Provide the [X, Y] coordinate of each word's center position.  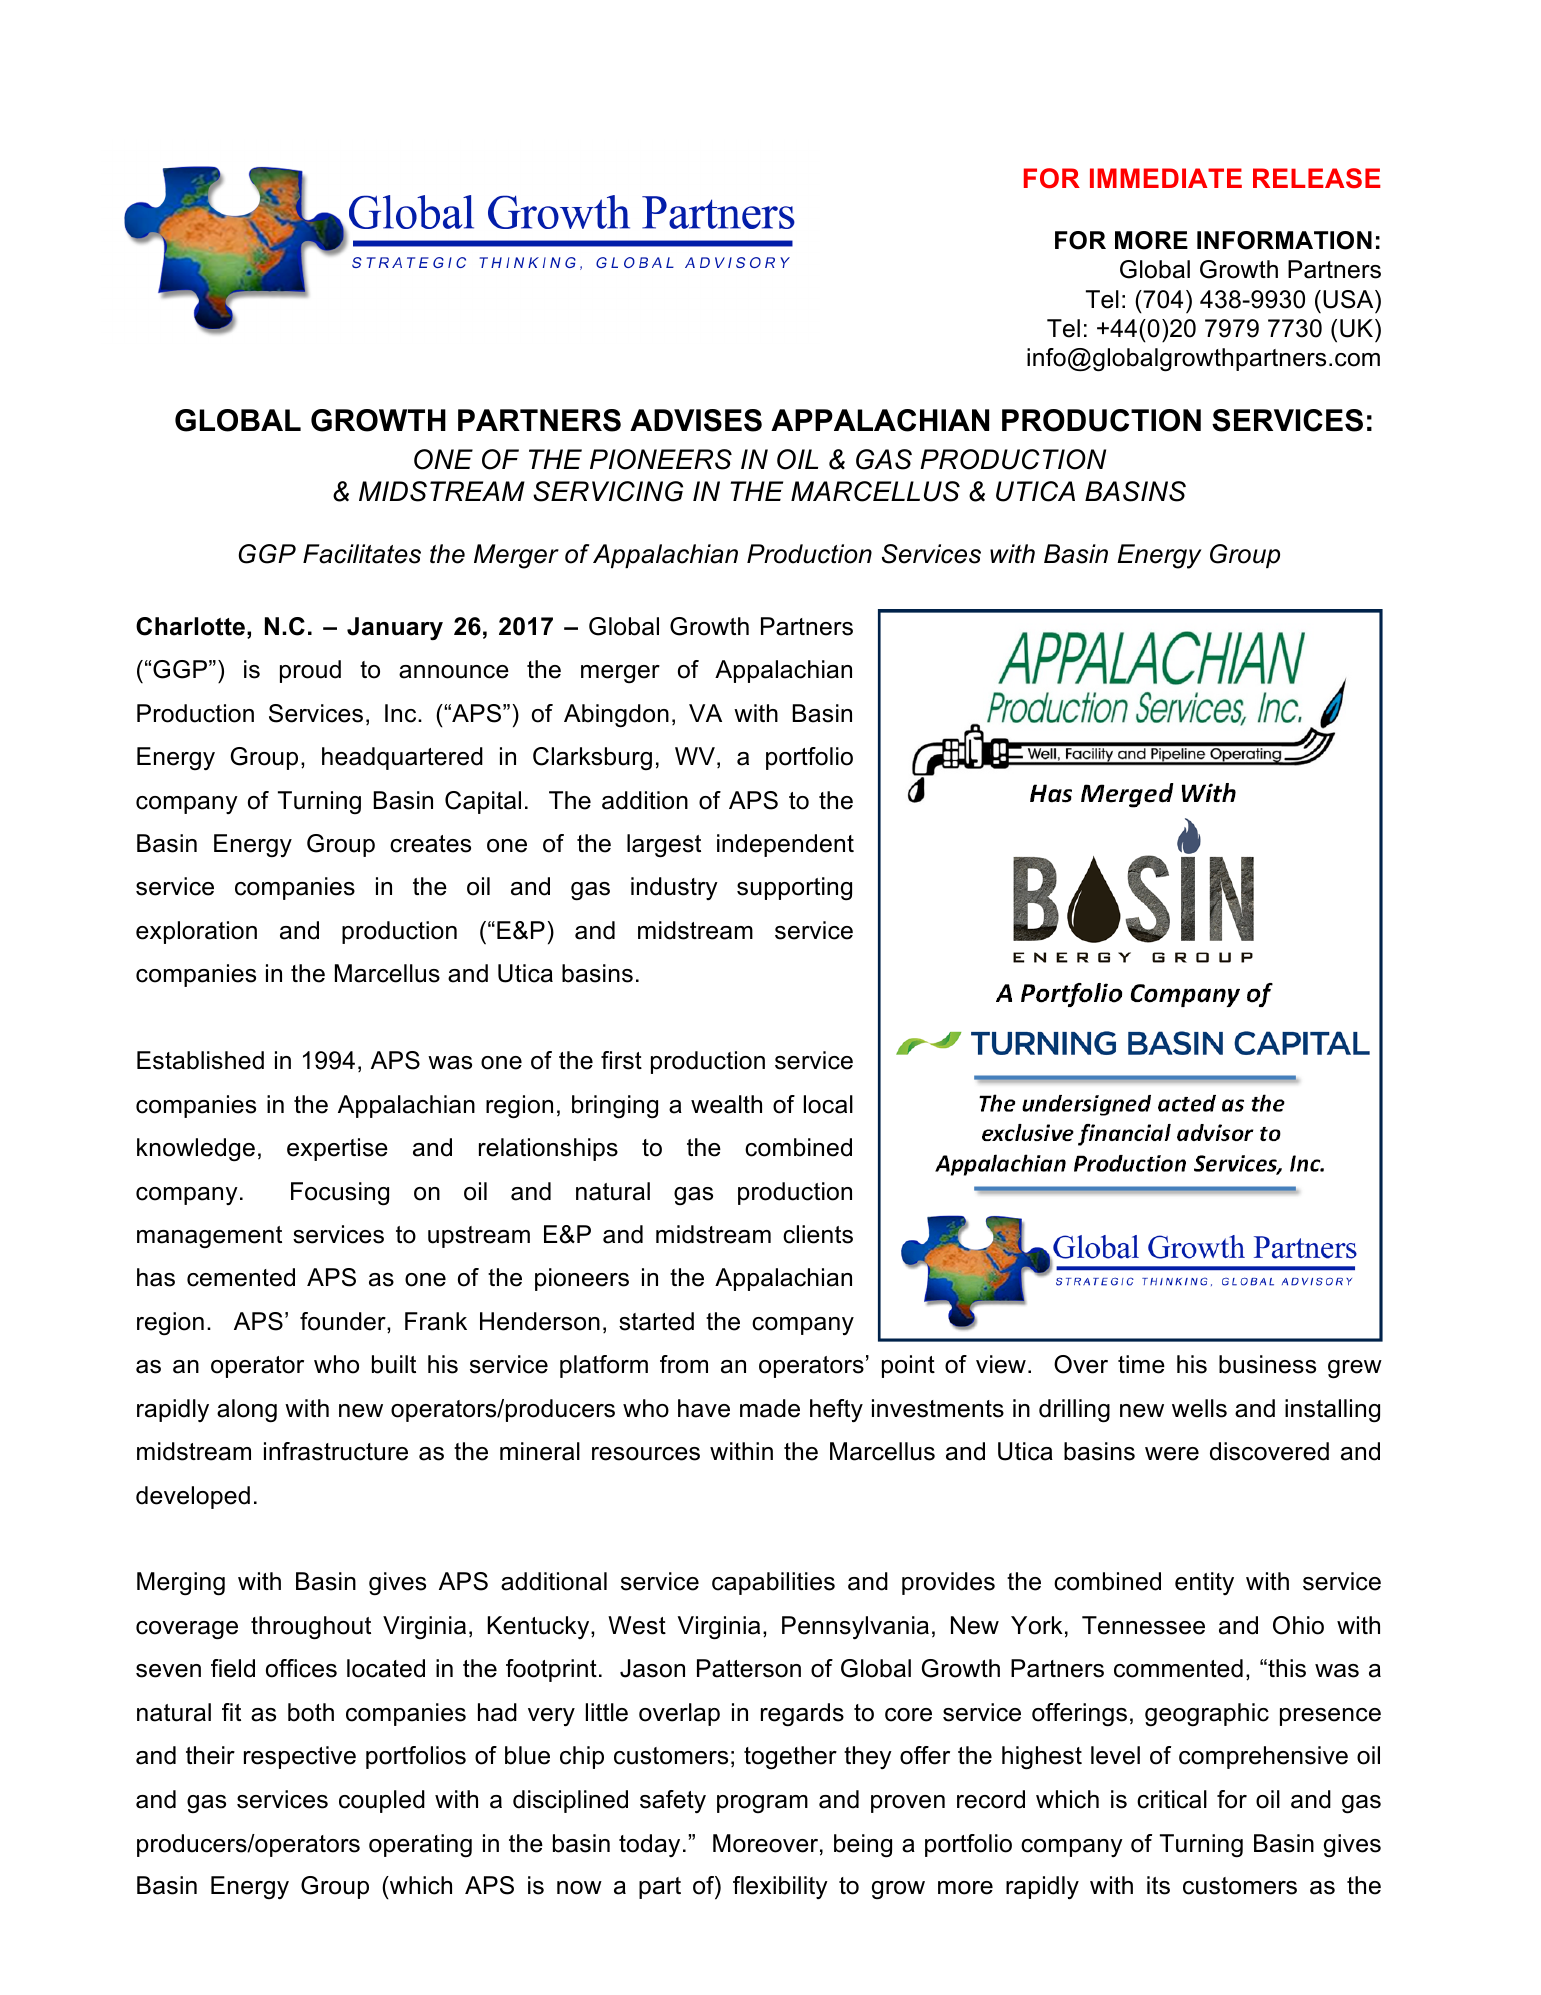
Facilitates [362, 554]
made [770, 1408]
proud [310, 671]
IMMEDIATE [1166, 178]
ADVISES [696, 420]
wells [1199, 1408]
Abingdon [616, 716]
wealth [726, 1104]
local [828, 1104]
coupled [382, 1801]
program [762, 1804]
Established [200, 1060]
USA [1349, 299]
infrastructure [336, 1451]
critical [1172, 1799]
